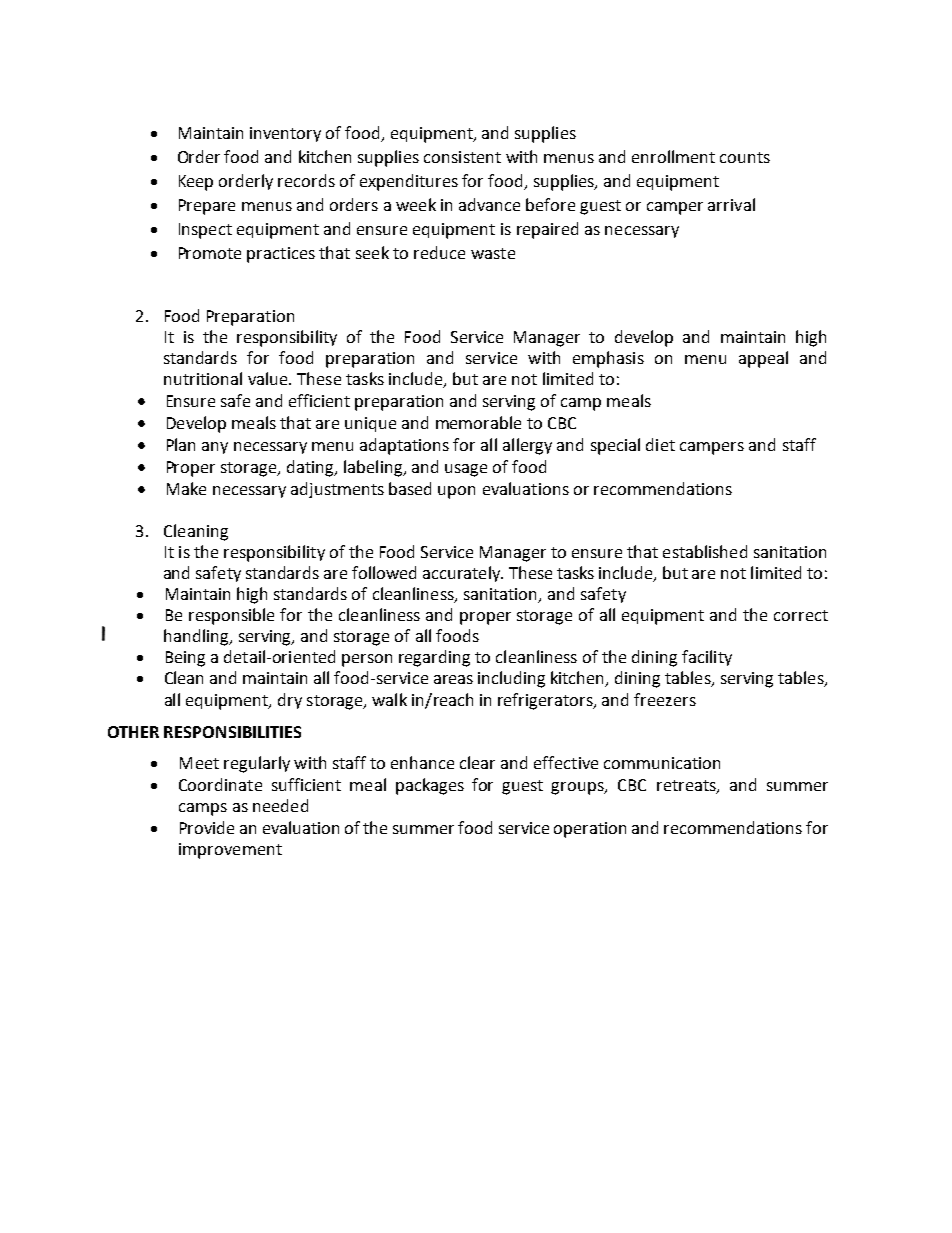 The image size is (952, 1233). What do you see at coordinates (196, 183) in the screenshot?
I see `Keep` at bounding box center [196, 183].
